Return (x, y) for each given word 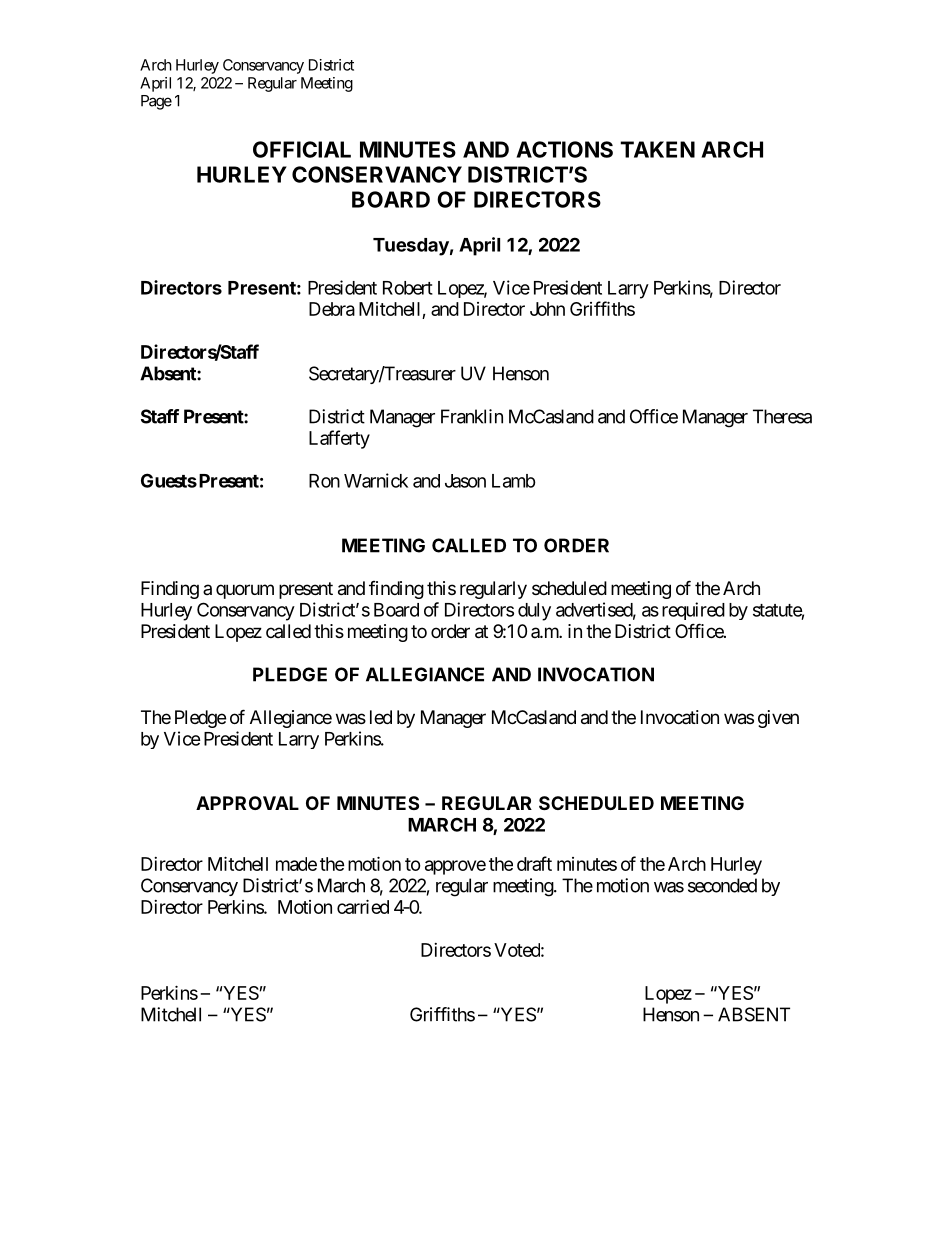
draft (534, 863)
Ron (324, 481)
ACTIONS (564, 149)
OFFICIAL (302, 149)
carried (363, 906)
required (693, 611)
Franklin (472, 416)
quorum (245, 591)
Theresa (782, 416)
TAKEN (657, 149)
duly (534, 612)
